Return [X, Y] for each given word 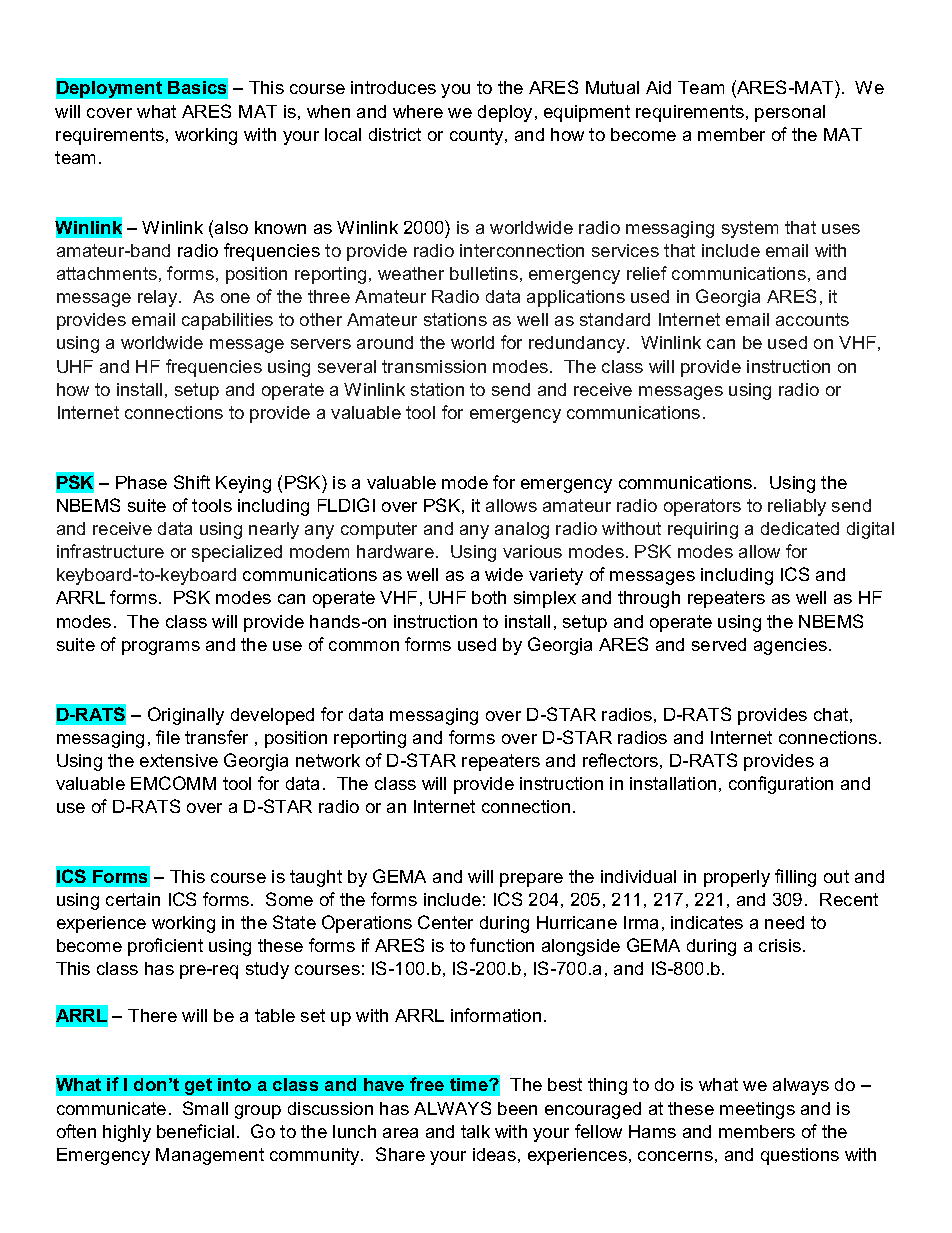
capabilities [227, 321]
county [478, 136]
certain [133, 899]
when [328, 111]
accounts [812, 319]
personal [790, 113]
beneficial [195, 1131]
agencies [792, 646]
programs [161, 648]
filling [795, 878]
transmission [434, 366]
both [489, 597]
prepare [531, 880]
